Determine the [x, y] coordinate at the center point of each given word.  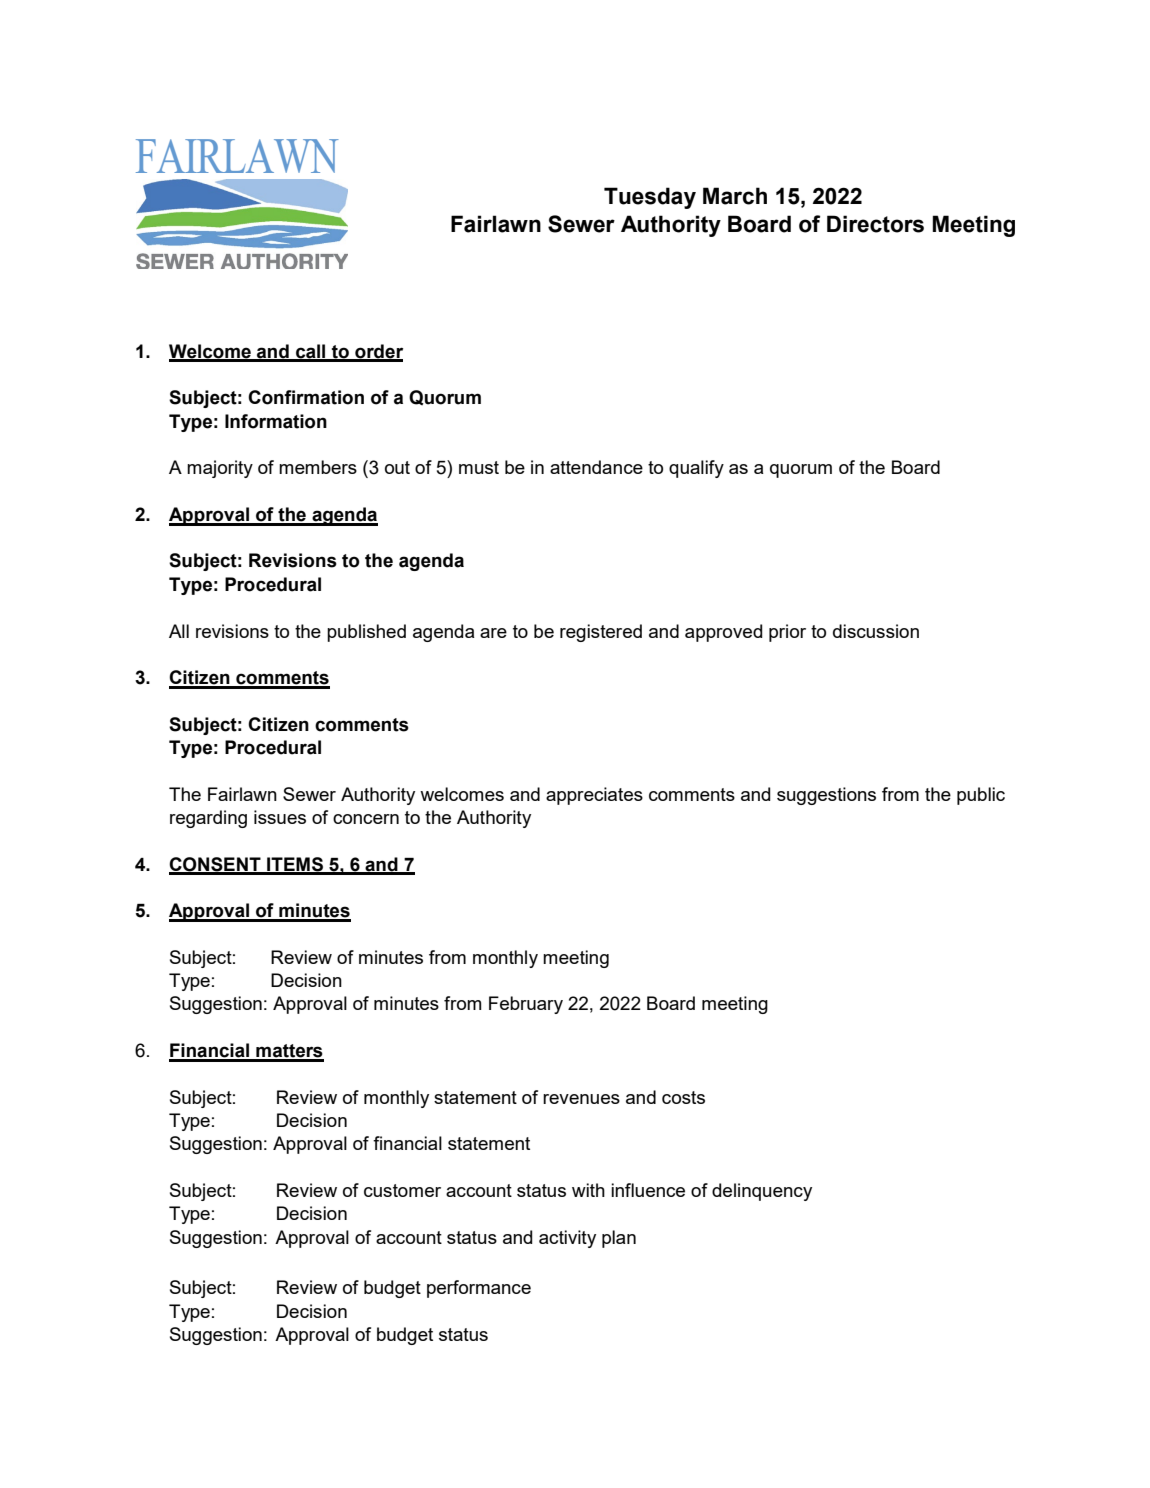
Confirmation [306, 397]
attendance [596, 467]
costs [683, 1097]
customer [402, 1190]
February [526, 1005]
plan [619, 1239]
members [318, 467]
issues [280, 817]
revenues [581, 1099]
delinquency [762, 1192]
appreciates [594, 796]
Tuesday [650, 198]
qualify [696, 469]
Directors [875, 224]
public [981, 796]
